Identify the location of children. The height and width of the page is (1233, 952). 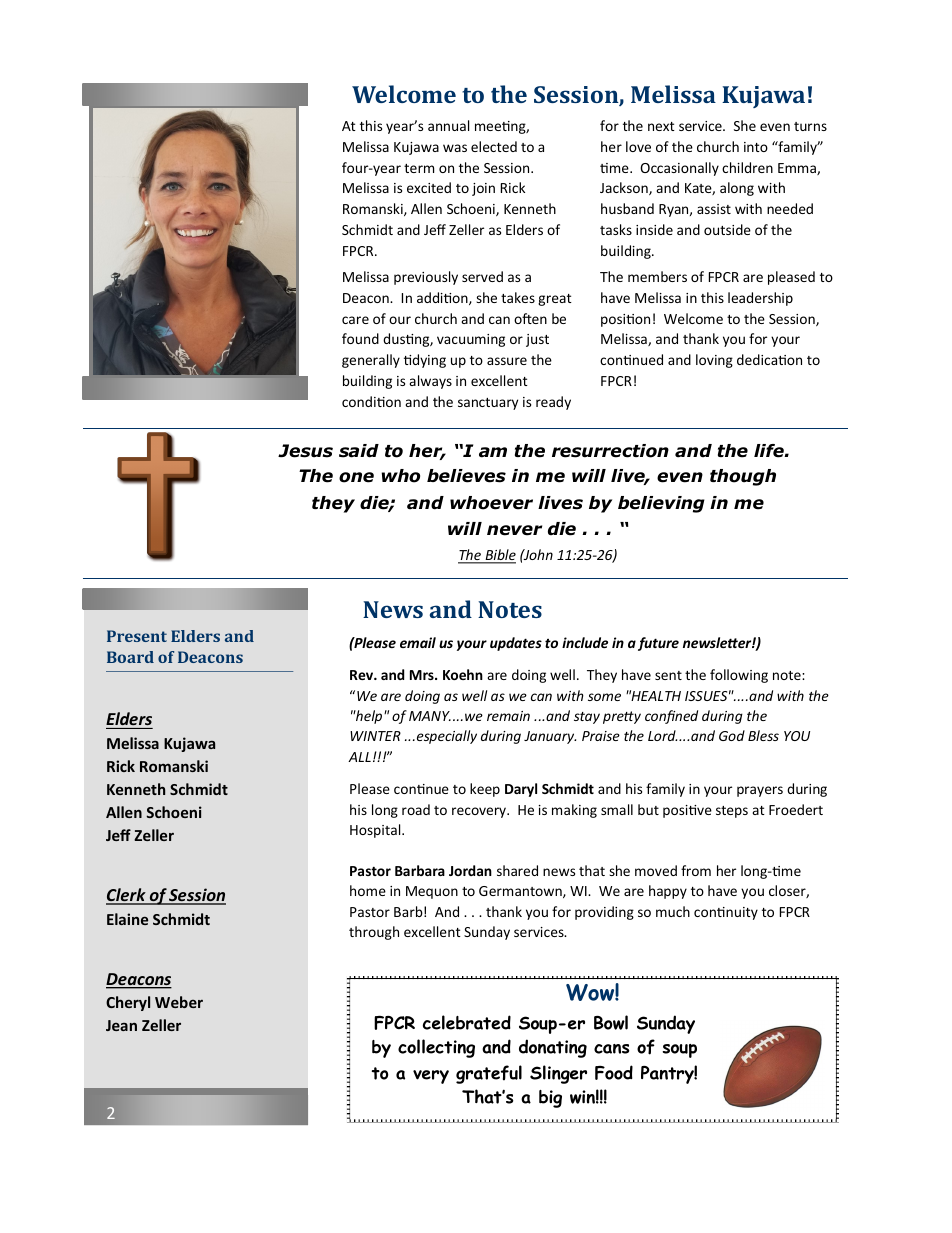
(747, 167).
